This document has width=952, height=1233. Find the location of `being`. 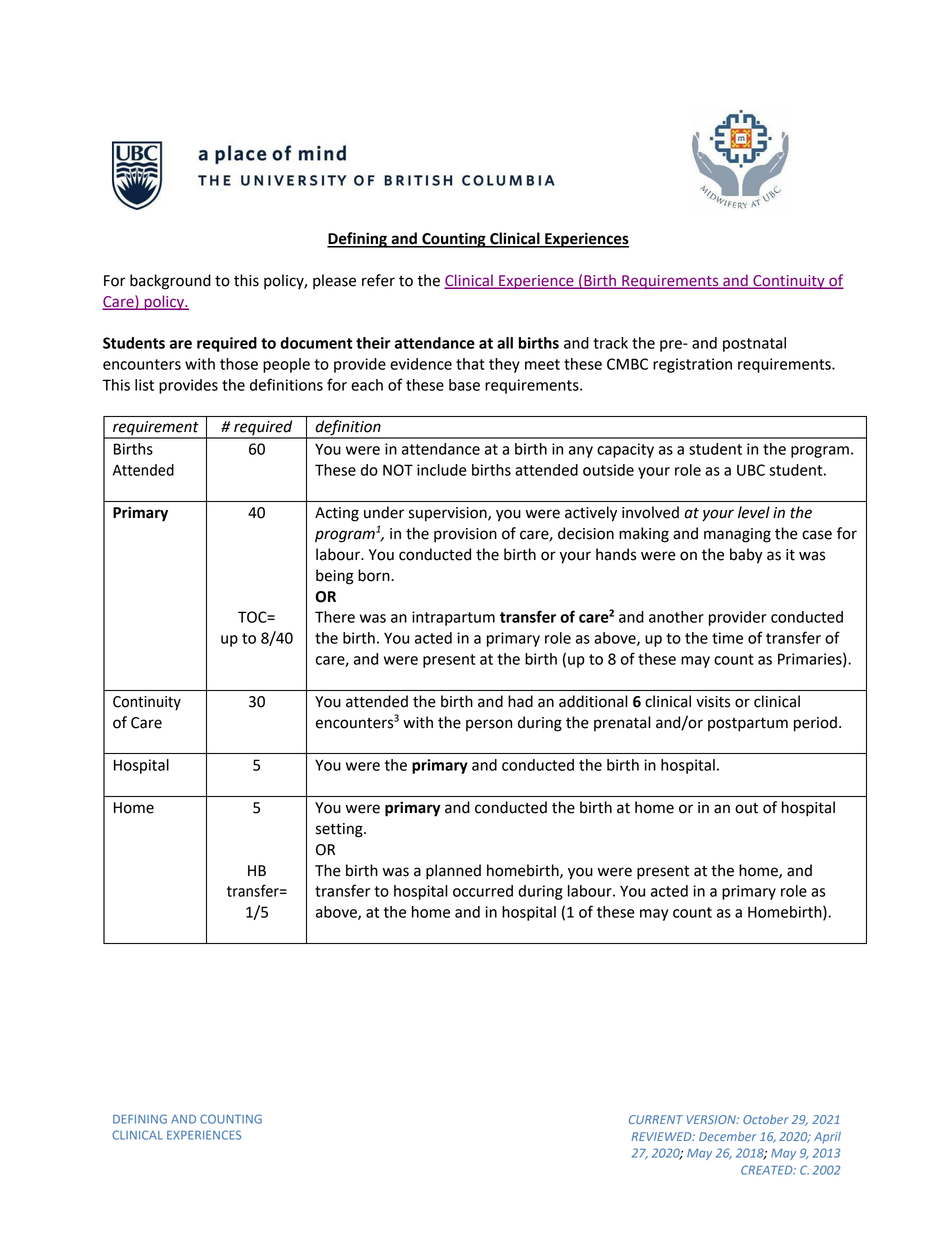

being is located at coordinates (335, 577).
